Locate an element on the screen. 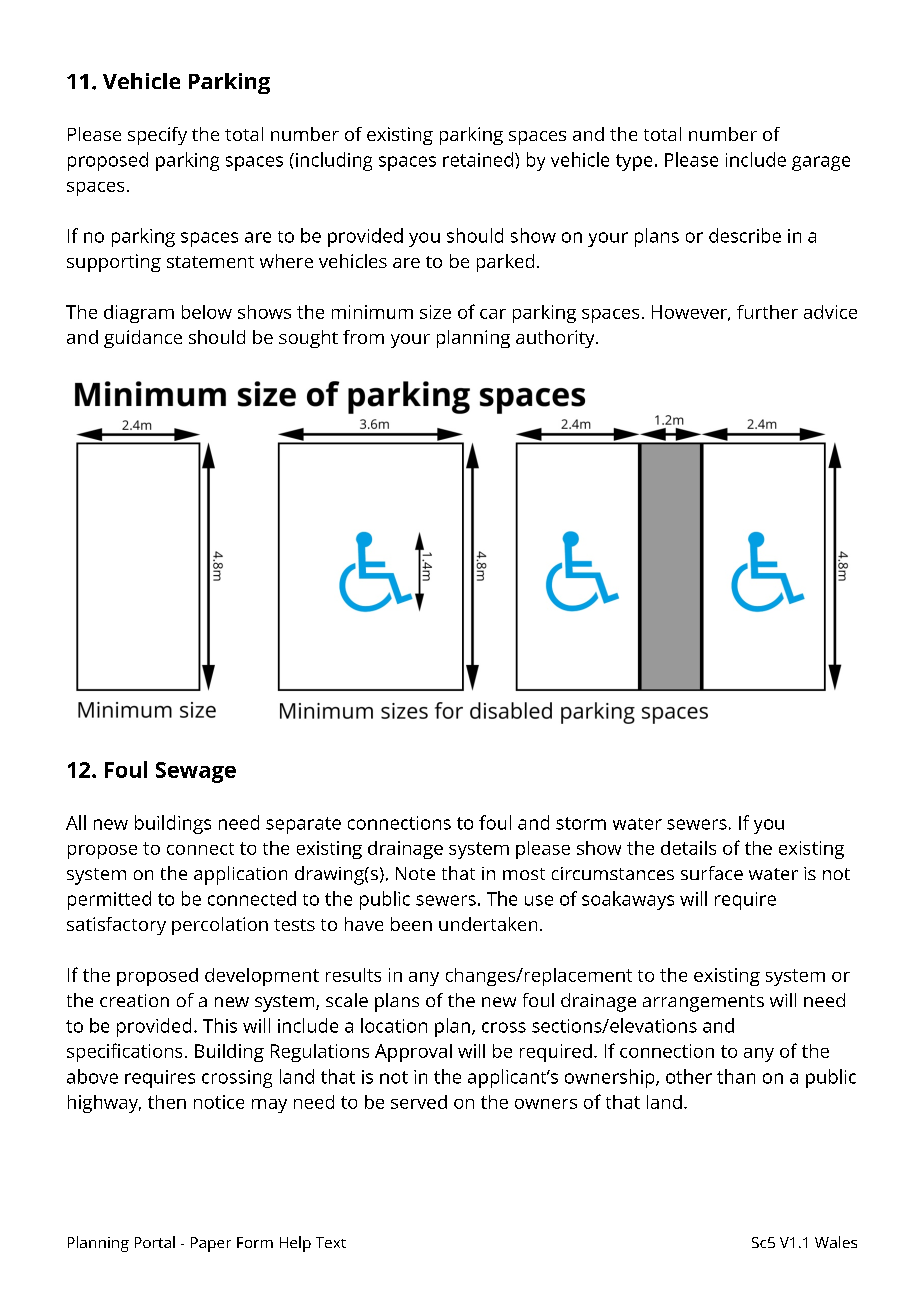 The image size is (924, 1308). guidance is located at coordinates (143, 339).
